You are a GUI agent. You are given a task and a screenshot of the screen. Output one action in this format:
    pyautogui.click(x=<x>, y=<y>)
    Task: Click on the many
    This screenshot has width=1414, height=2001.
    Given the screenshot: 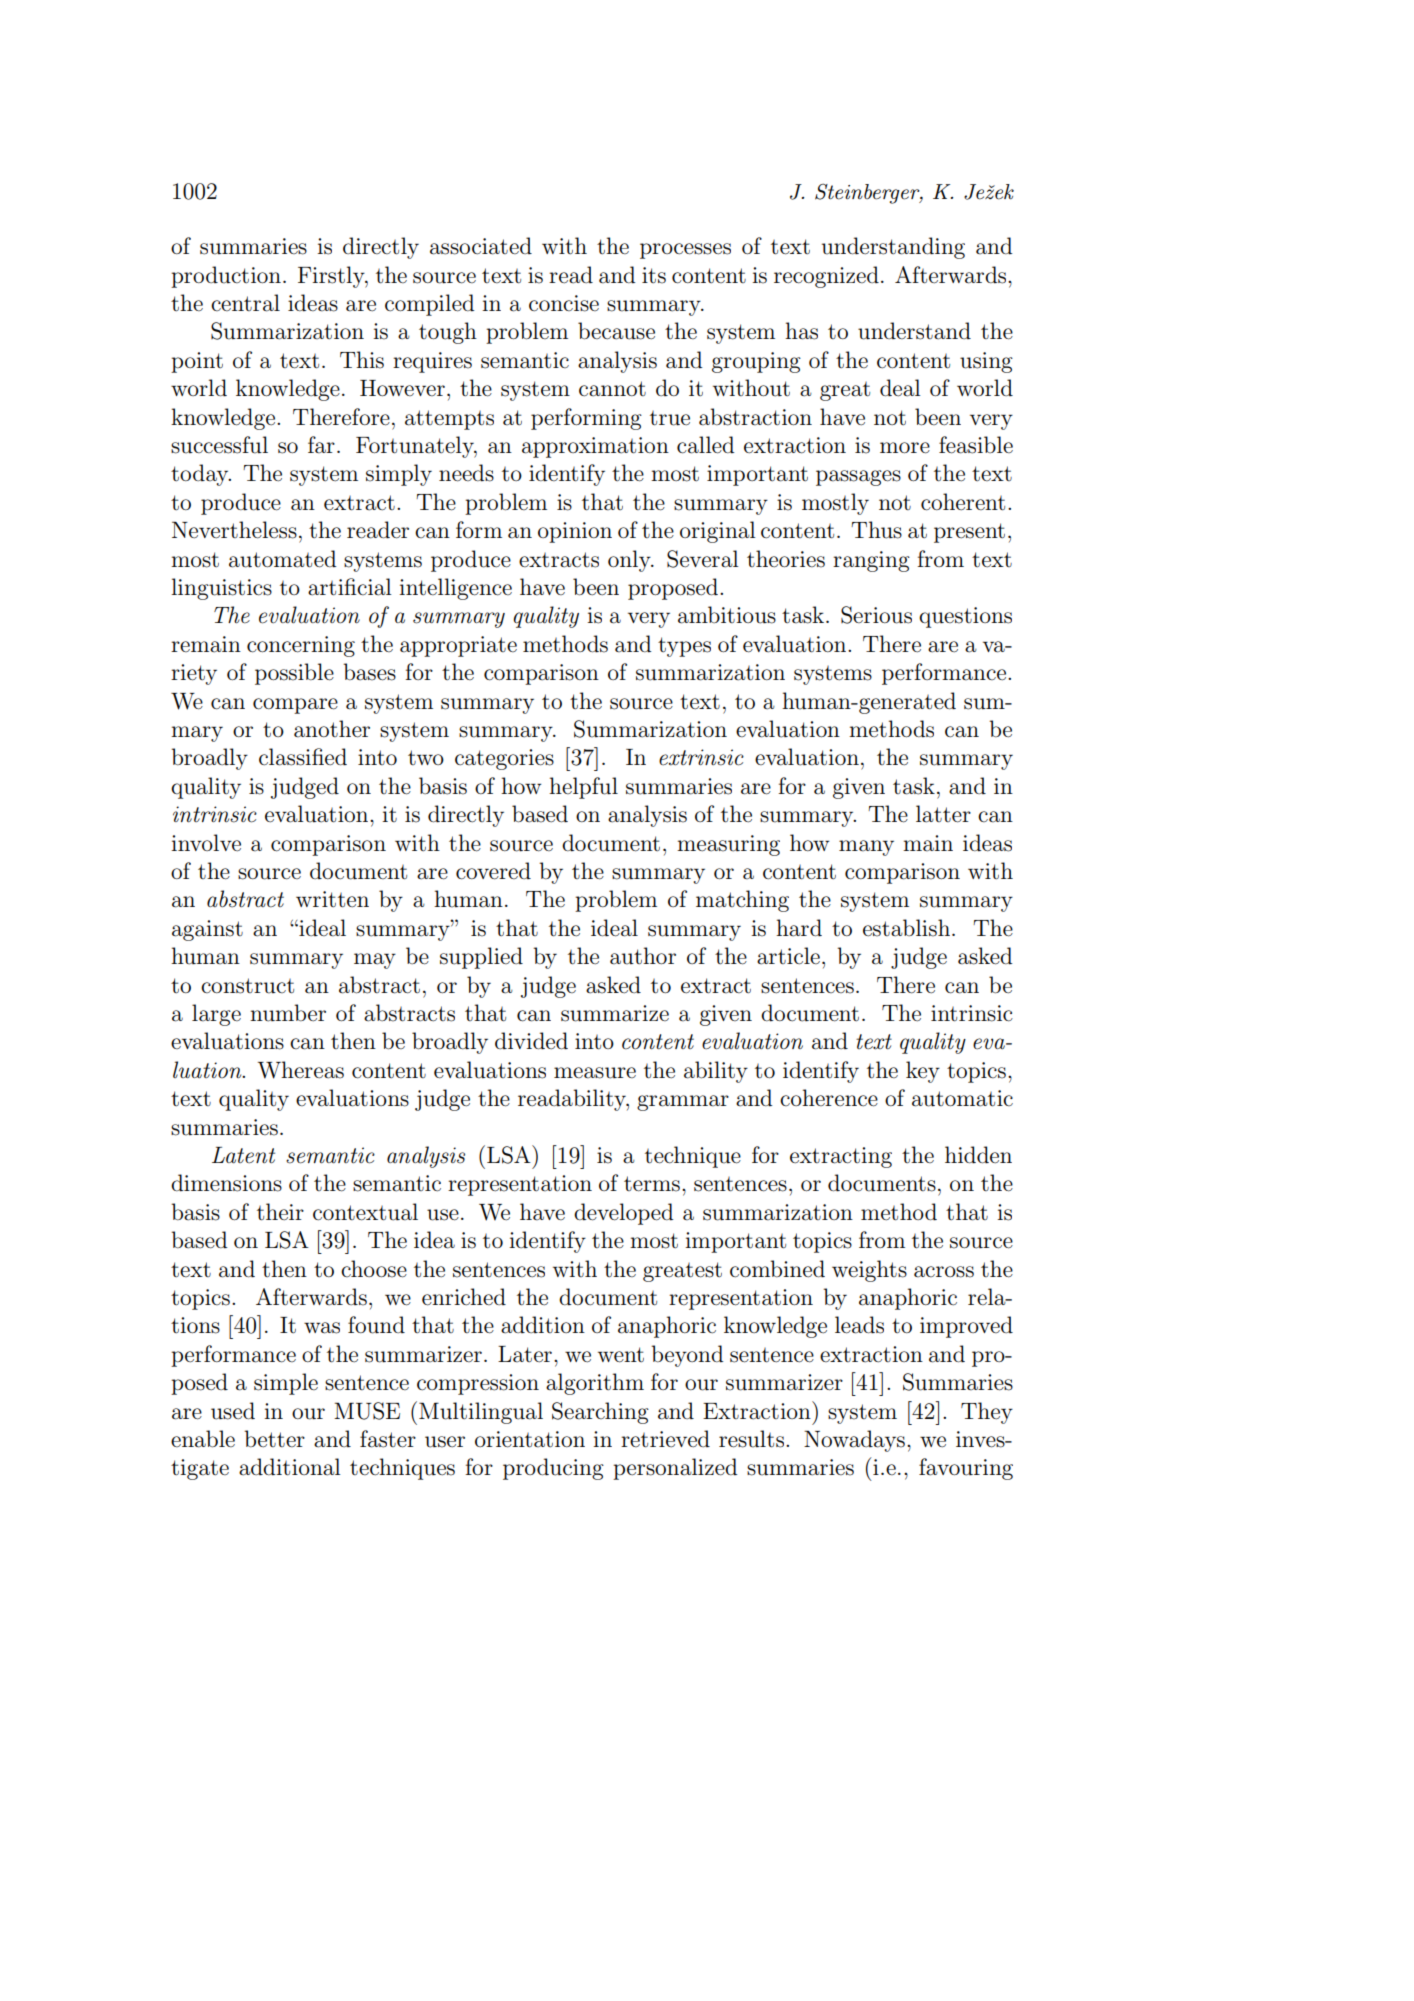 What is the action you would take?
    pyautogui.click(x=866, y=848)
